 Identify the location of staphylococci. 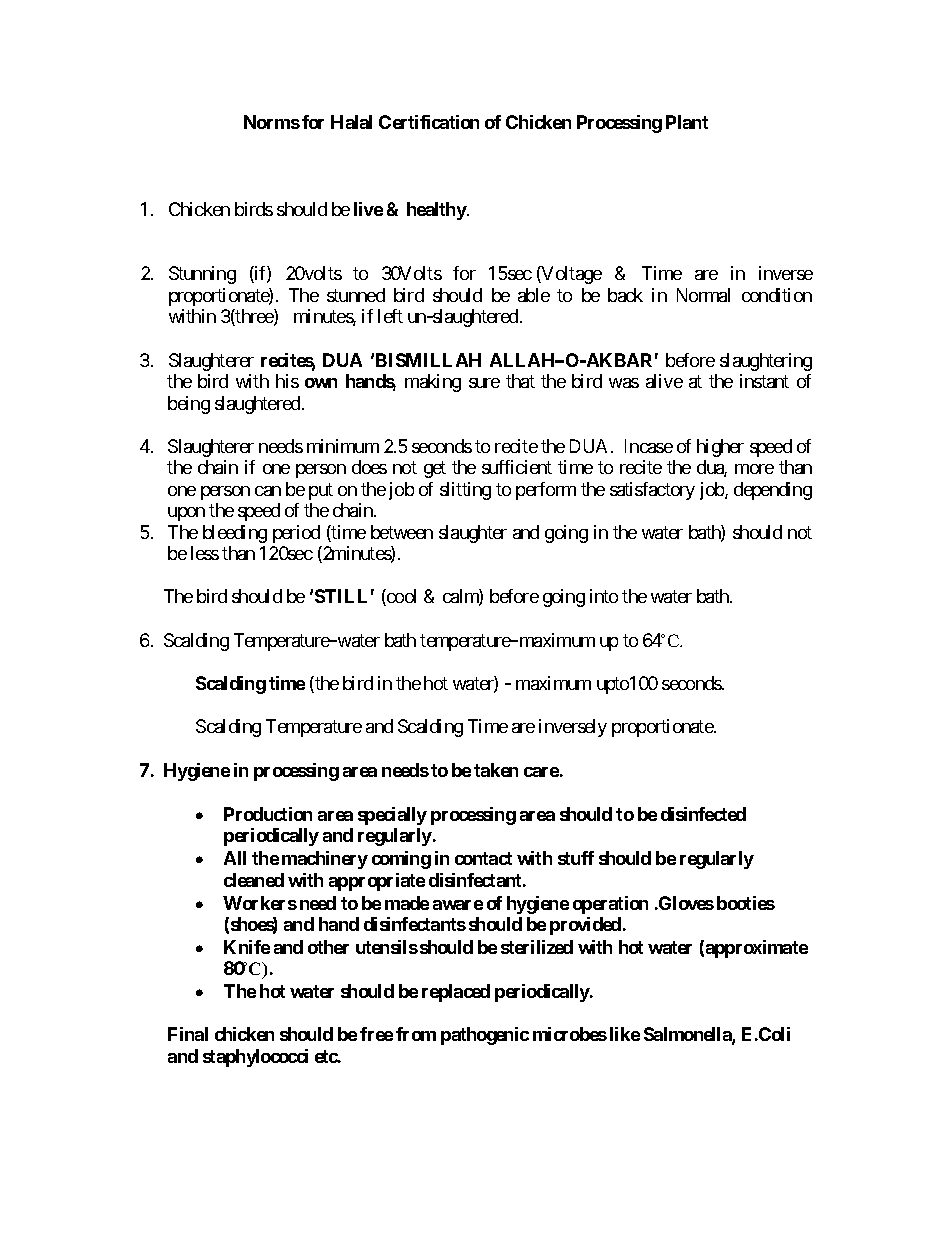
(255, 1058).
